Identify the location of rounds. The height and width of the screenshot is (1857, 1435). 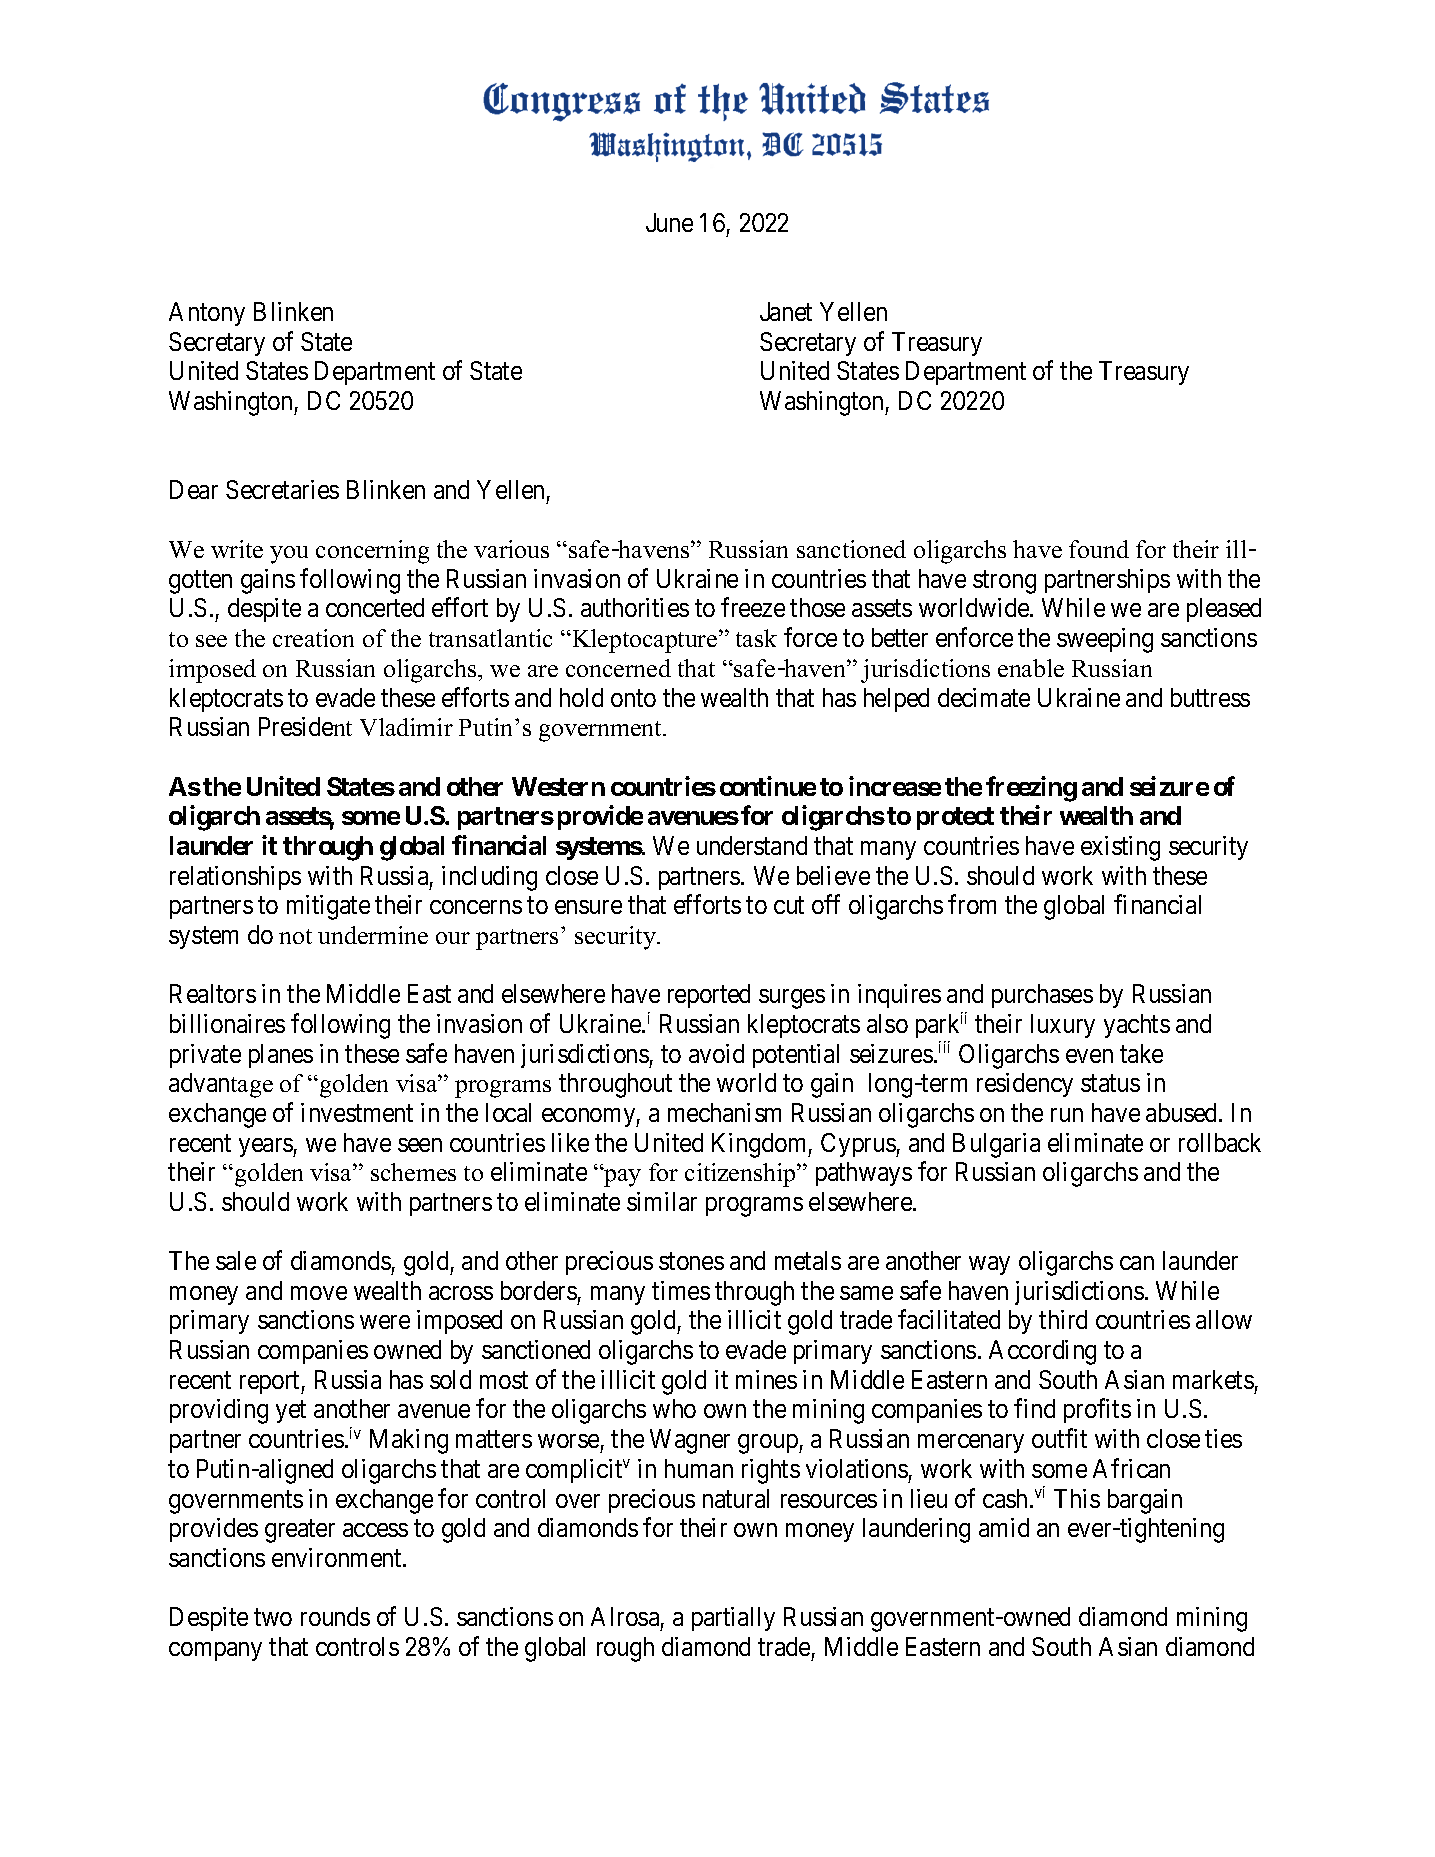
(335, 1616).
